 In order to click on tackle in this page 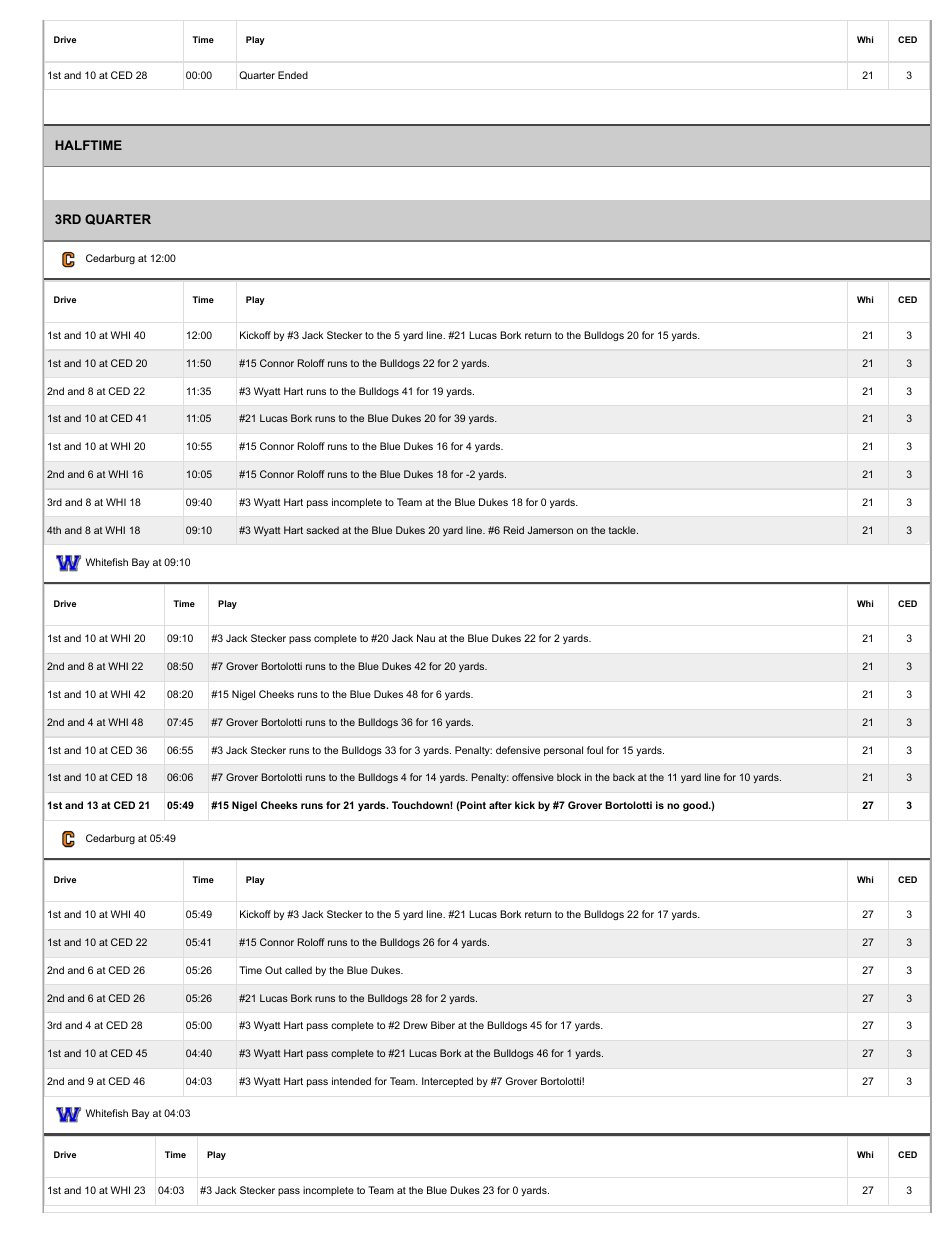, I will do `click(623, 530)`.
